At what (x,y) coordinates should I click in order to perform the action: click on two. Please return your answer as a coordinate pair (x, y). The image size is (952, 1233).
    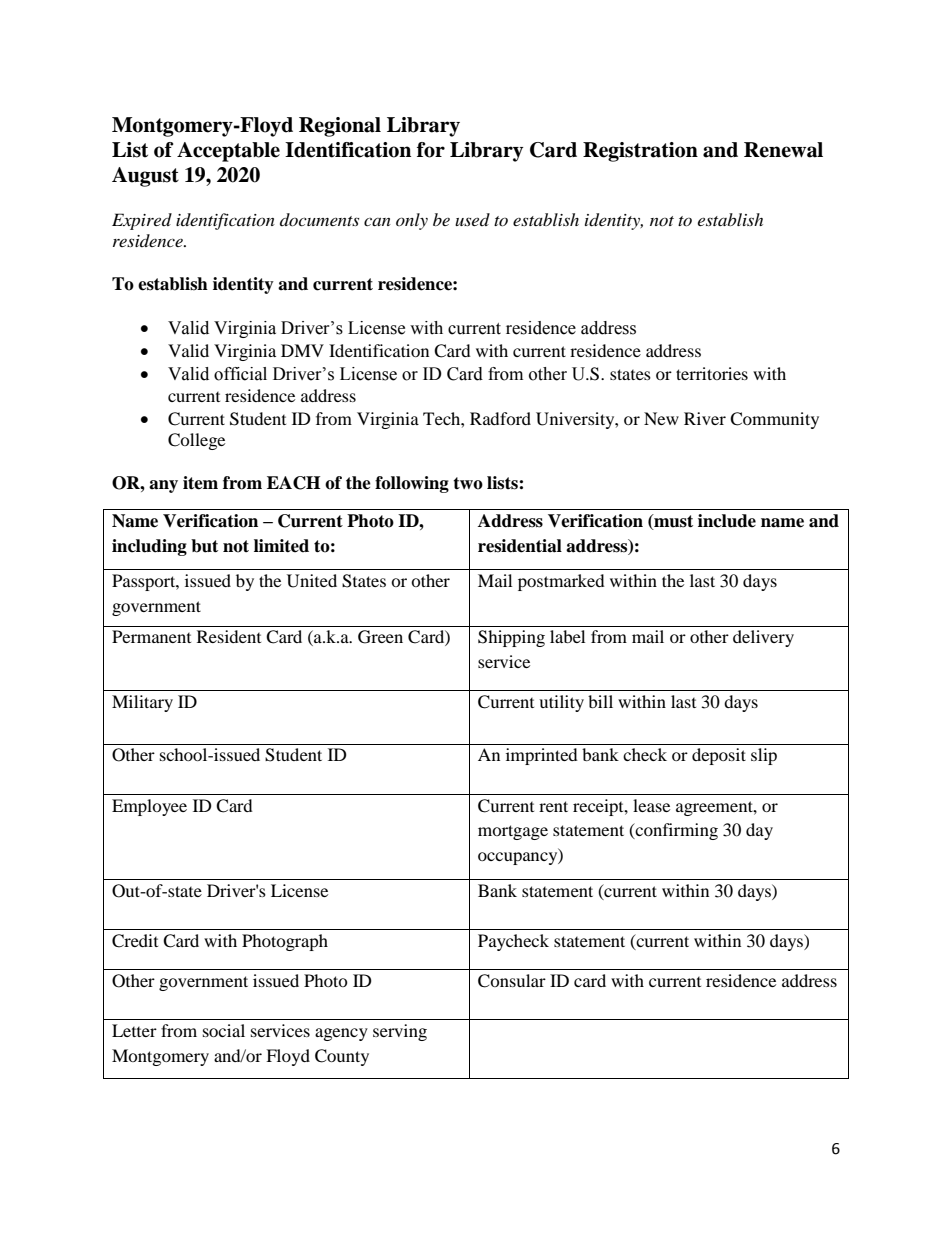
    Looking at the image, I should click on (468, 483).
